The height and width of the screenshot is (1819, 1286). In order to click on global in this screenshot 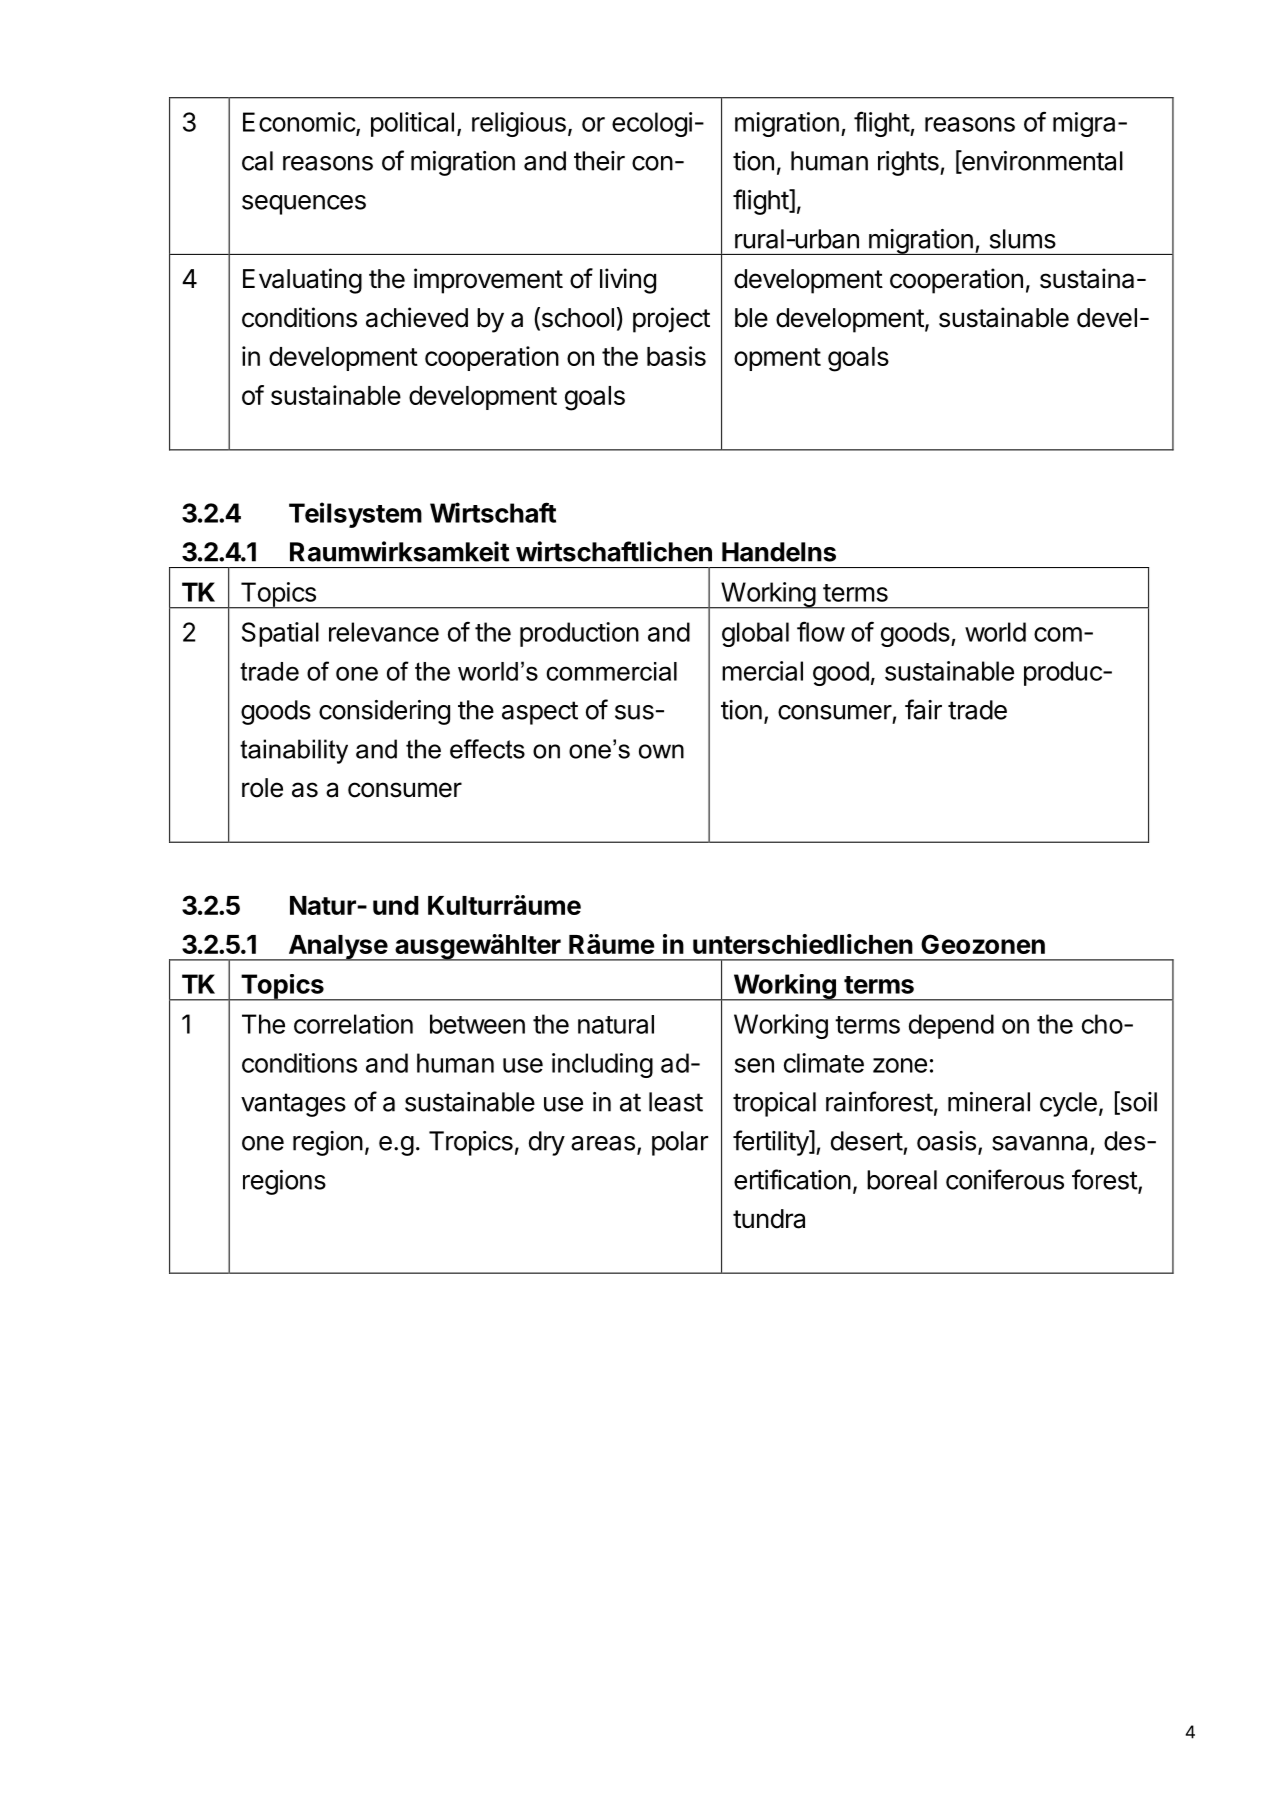, I will do `click(755, 634)`.
